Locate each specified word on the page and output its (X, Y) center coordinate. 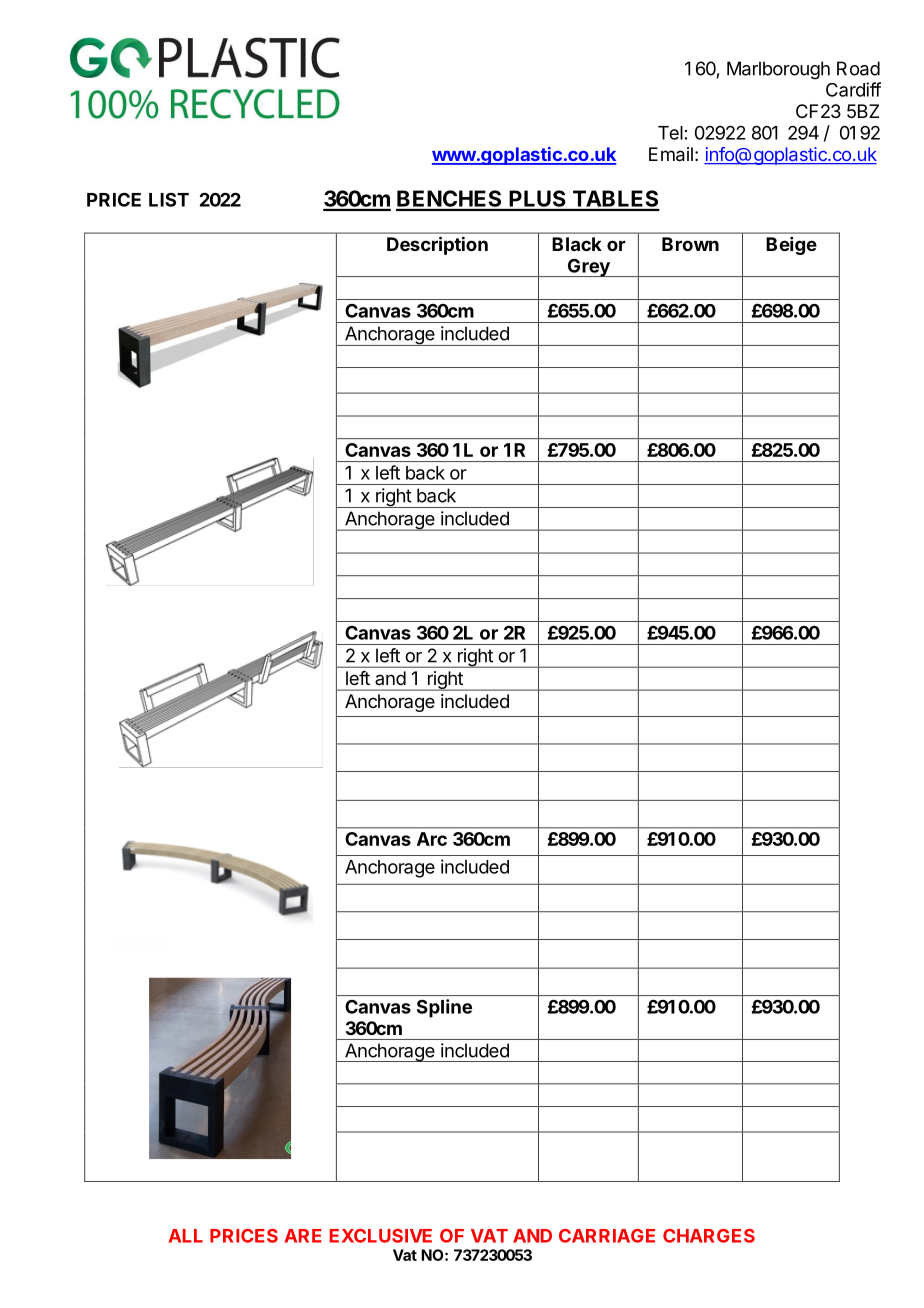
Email (671, 154)
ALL (186, 1236)
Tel (670, 133)
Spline (444, 1008)
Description (437, 245)
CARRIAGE (607, 1236)
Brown (690, 244)
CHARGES (709, 1236)
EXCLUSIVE (381, 1236)
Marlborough (778, 70)
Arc (432, 839)
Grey (588, 267)
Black (577, 244)
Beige (791, 246)
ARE (303, 1236)
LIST (169, 200)
